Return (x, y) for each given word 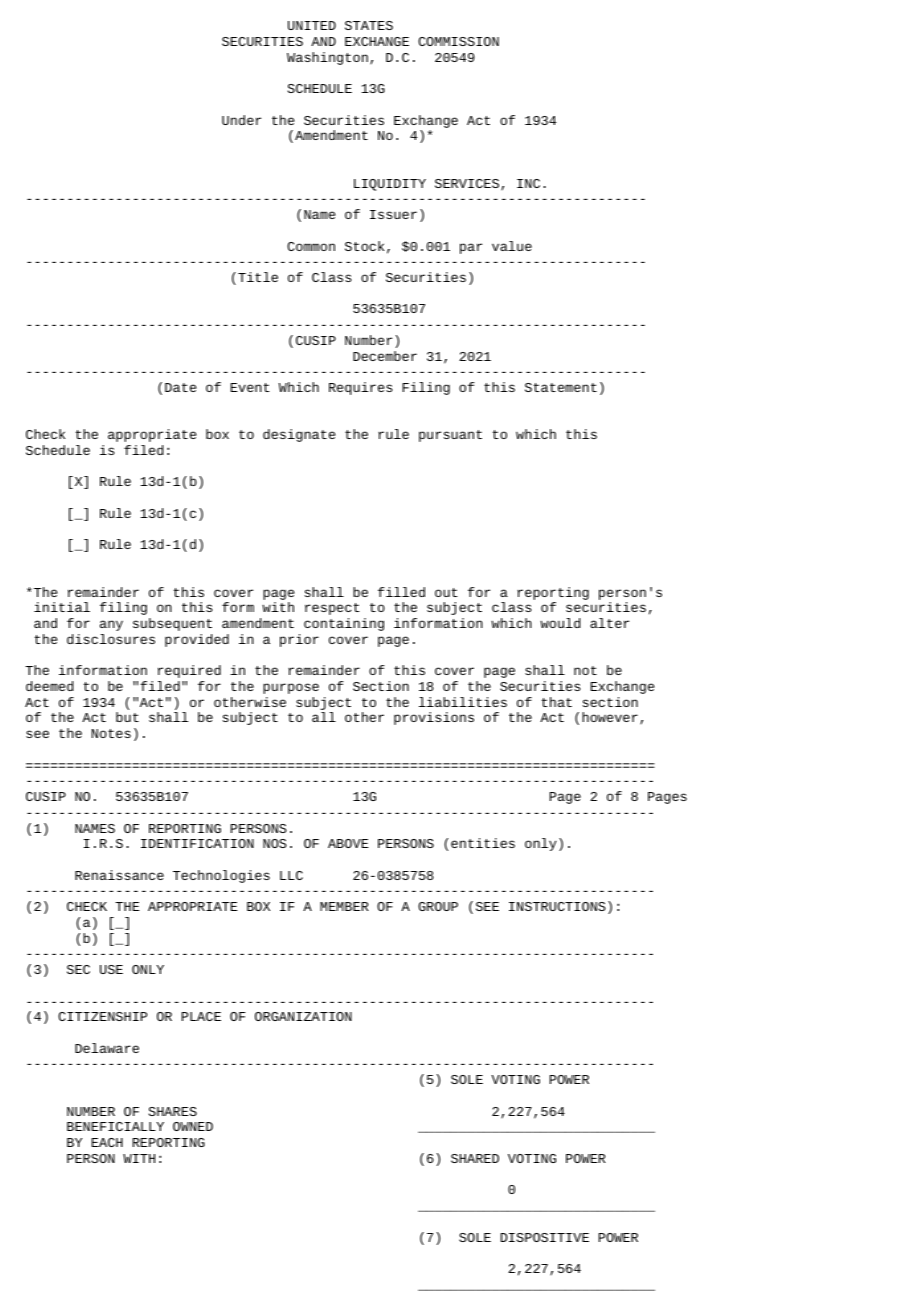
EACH (107, 1142)
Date (180, 387)
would (560, 623)
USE (111, 969)
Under (241, 120)
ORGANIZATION (303, 1016)
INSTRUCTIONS (557, 906)
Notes (111, 733)
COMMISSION (458, 41)
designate (299, 435)
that (557, 702)
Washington (327, 58)
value (512, 246)
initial (62, 607)
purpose (291, 688)
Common (311, 246)
